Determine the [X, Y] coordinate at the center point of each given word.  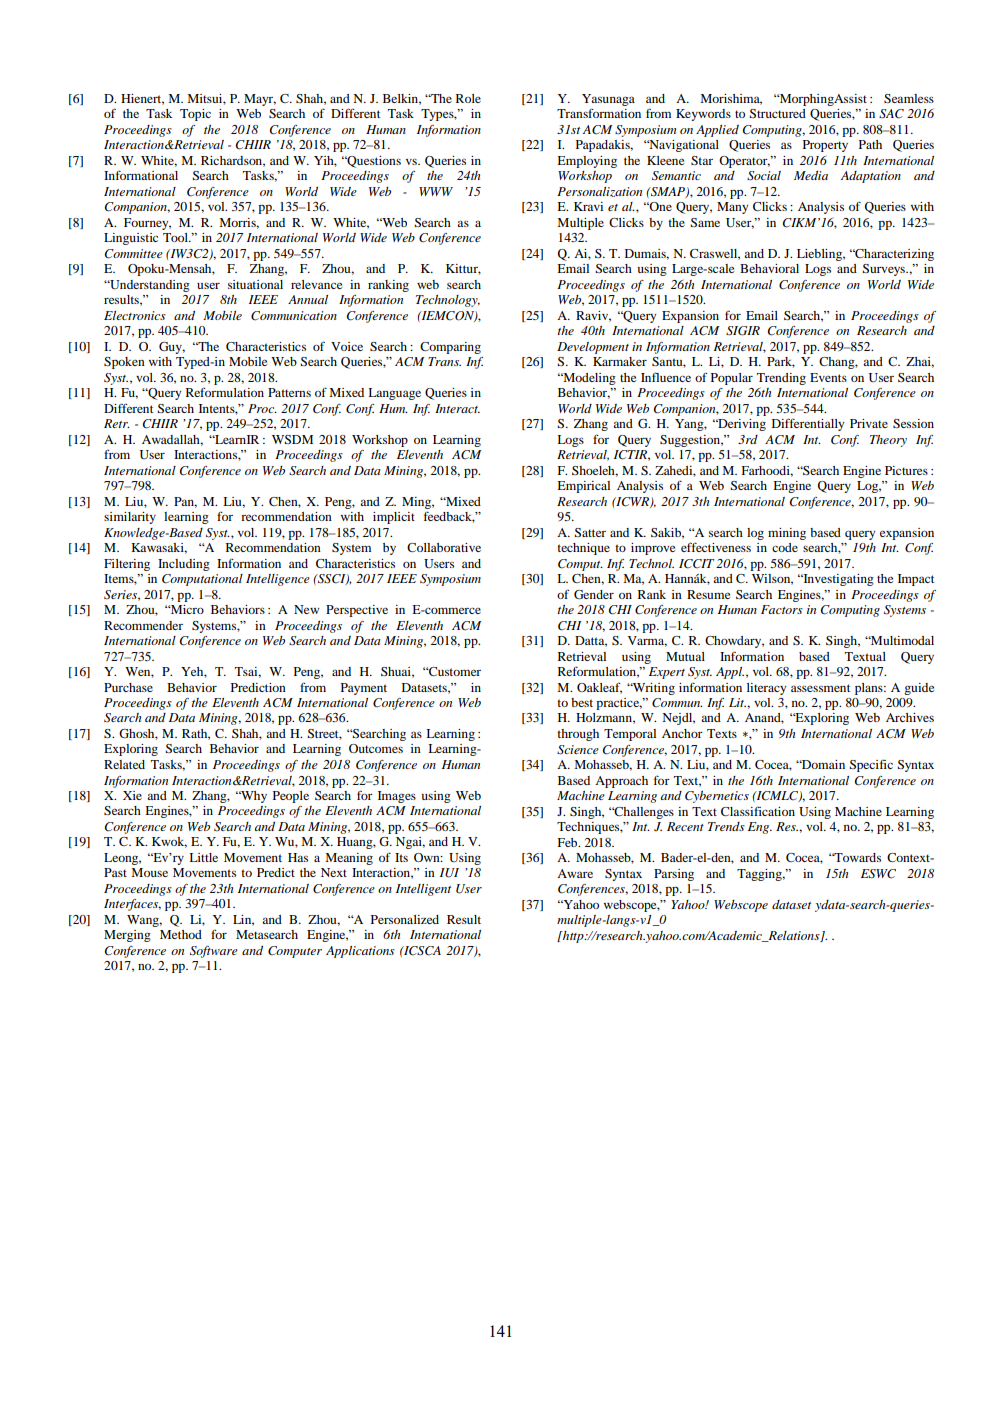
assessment [820, 688]
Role [468, 98]
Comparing [450, 348]
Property [825, 146]
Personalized [405, 919]
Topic [195, 115]
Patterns [289, 392]
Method [181, 934]
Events [828, 377]
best [582, 702]
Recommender [143, 625]
